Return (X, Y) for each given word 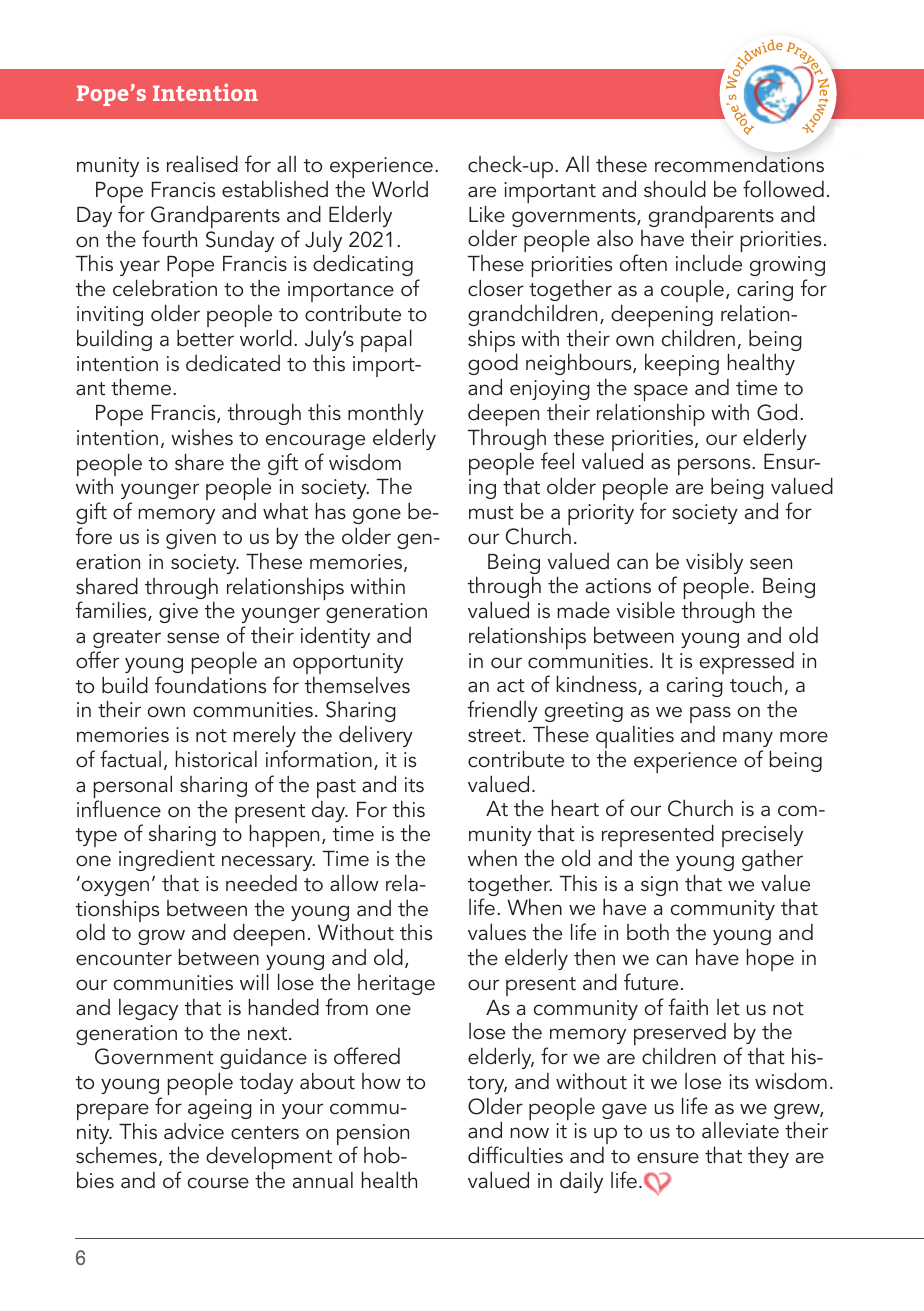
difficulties (515, 1155)
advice (194, 1131)
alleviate (740, 1130)
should (675, 189)
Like (487, 214)
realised (202, 164)
